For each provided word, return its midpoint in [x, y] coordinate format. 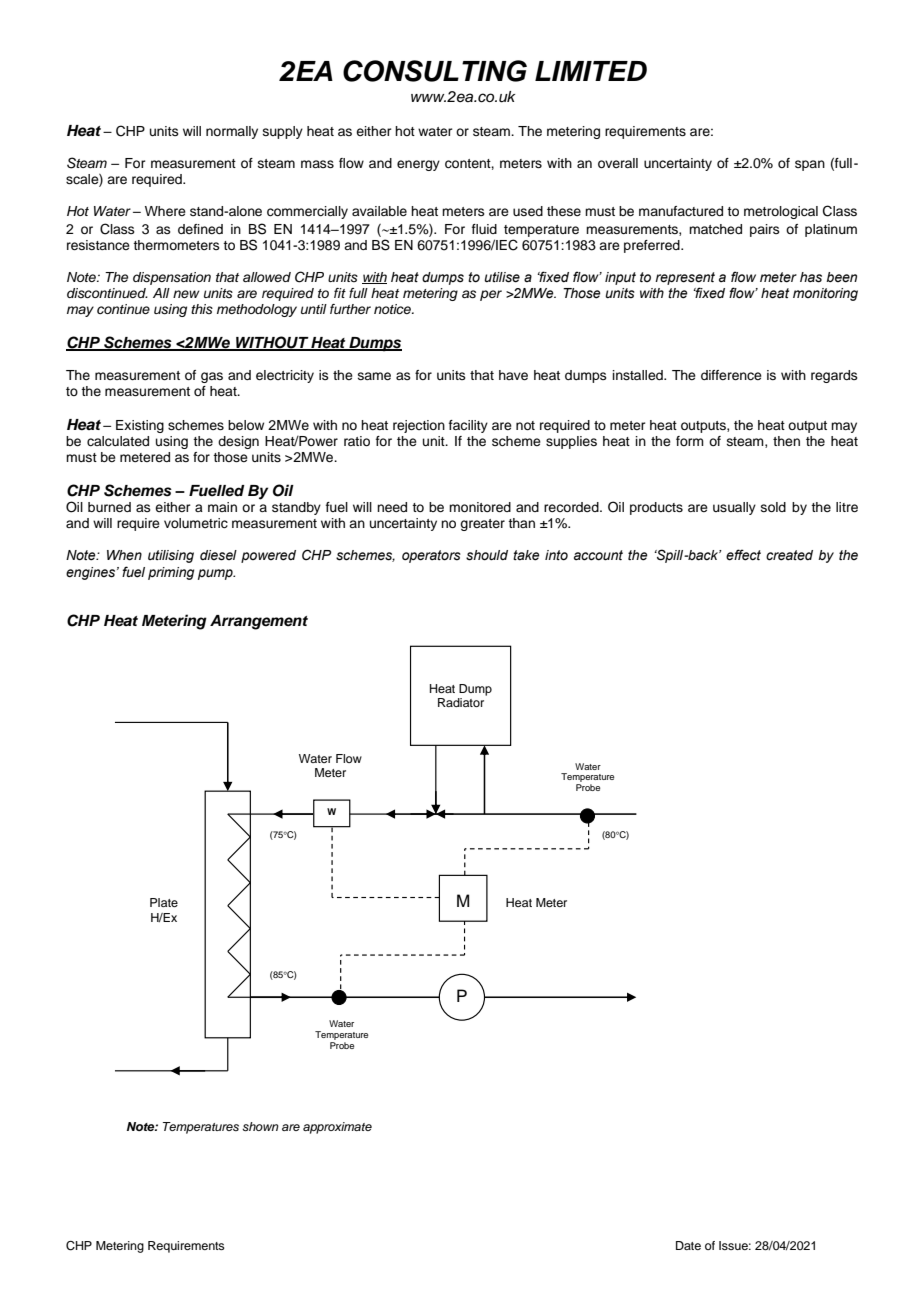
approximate [337, 1128]
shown [260, 1126]
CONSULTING [435, 71]
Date [688, 1245]
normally [232, 132]
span [810, 165]
